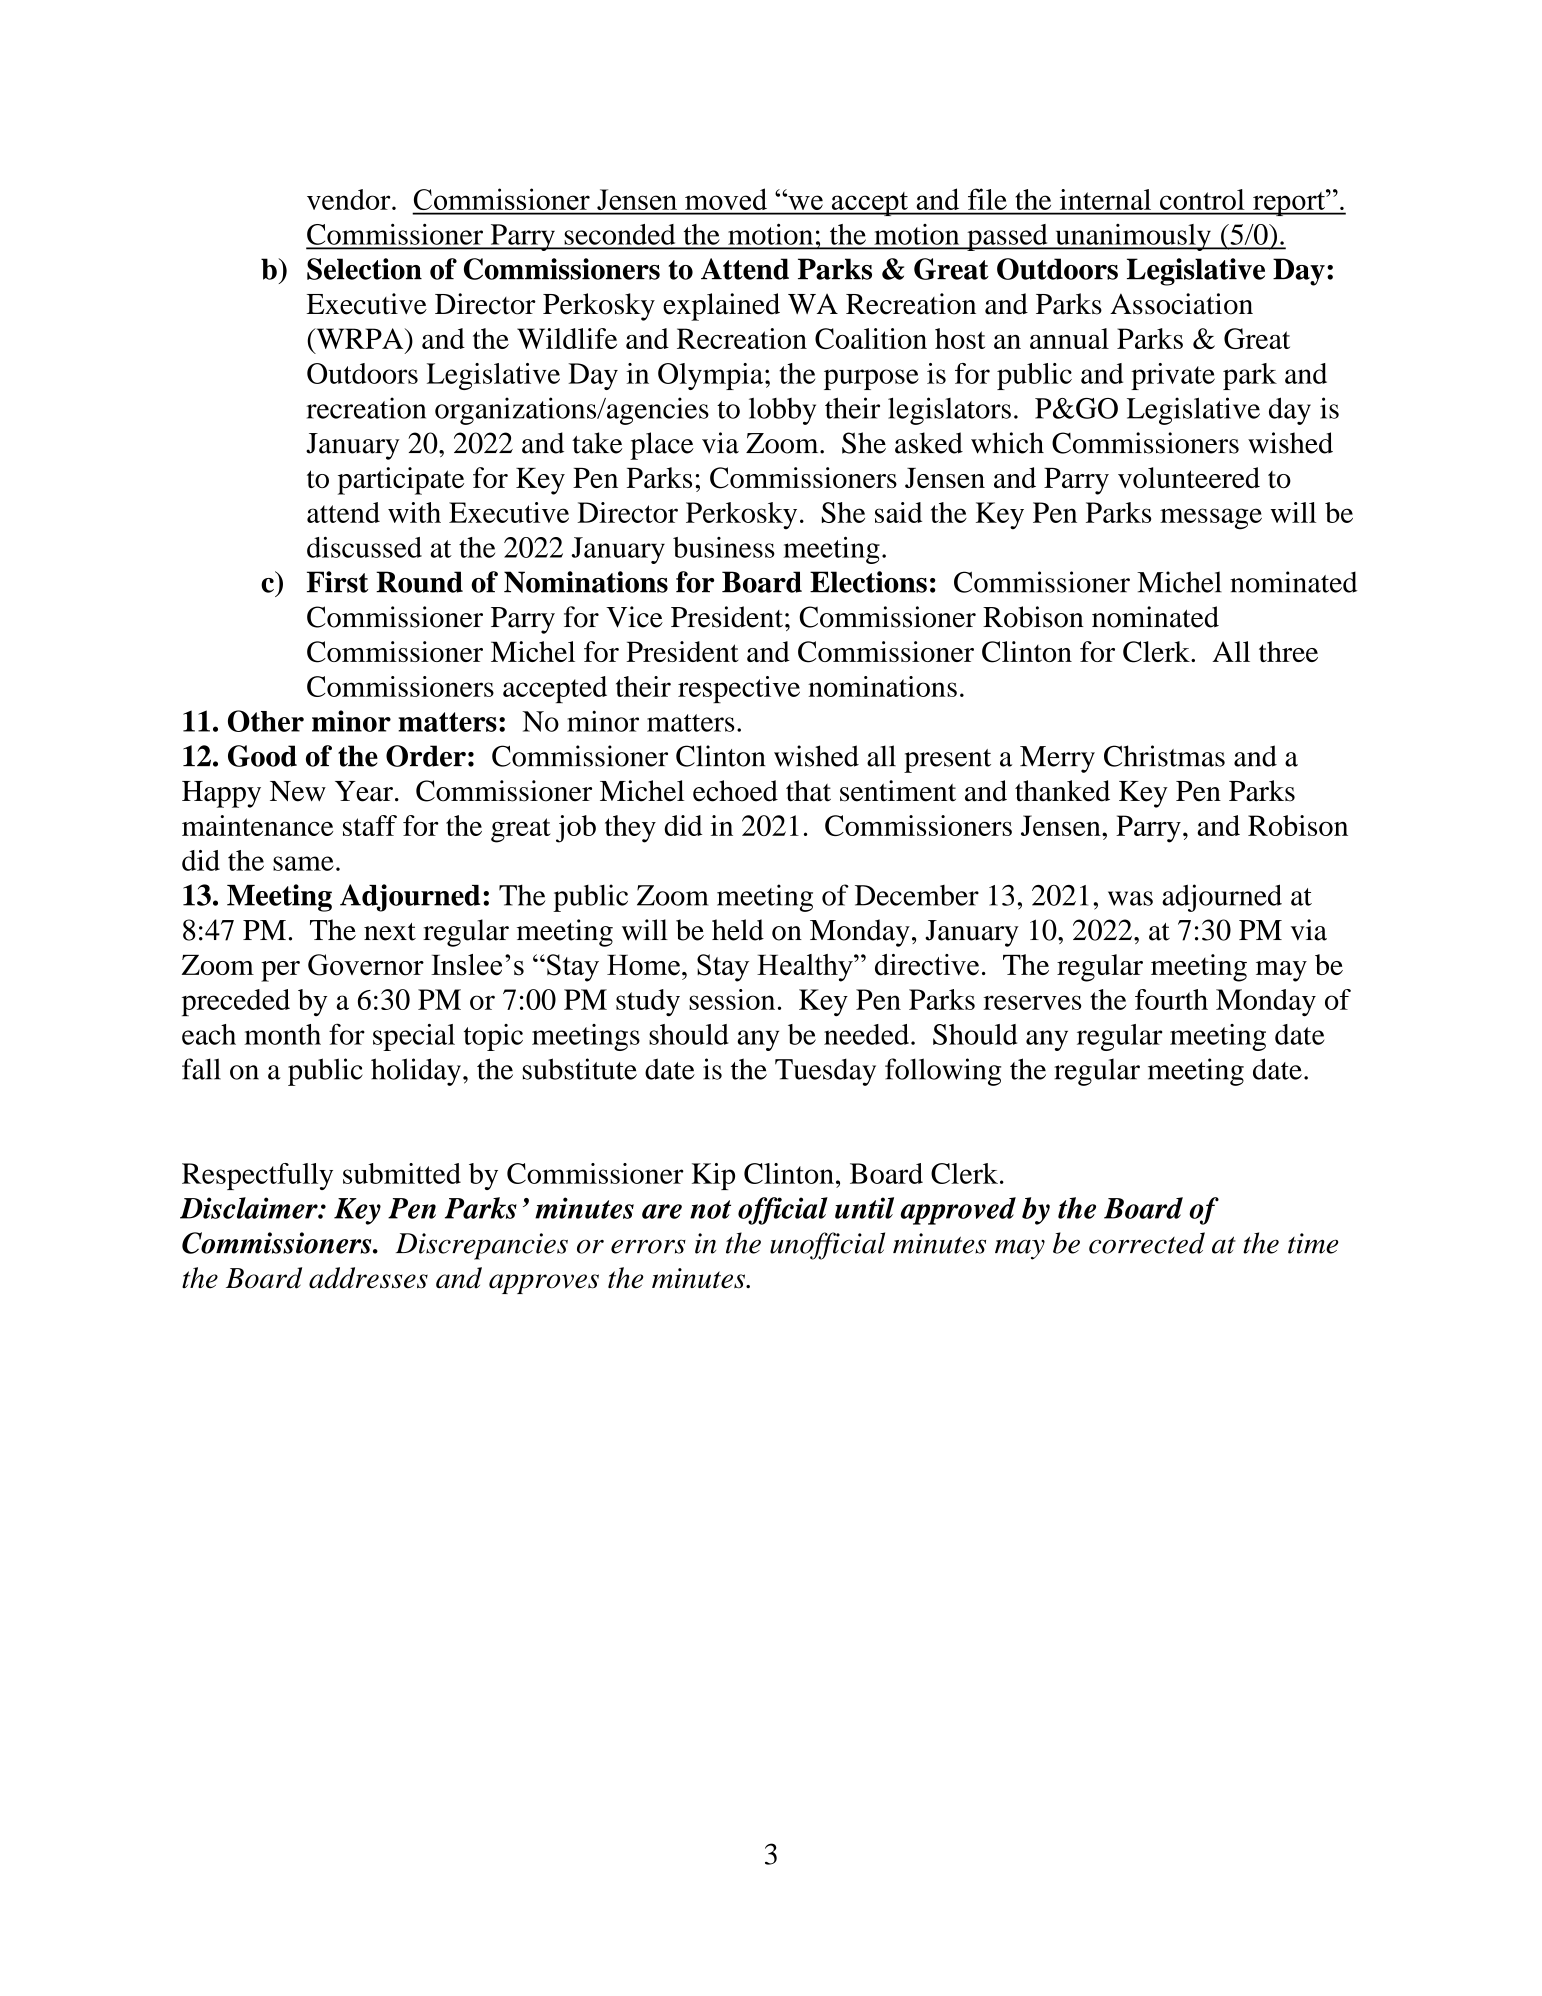 Image resolution: width=1542 pixels, height=1996 pixels. I want to click on not, so click(710, 1209).
